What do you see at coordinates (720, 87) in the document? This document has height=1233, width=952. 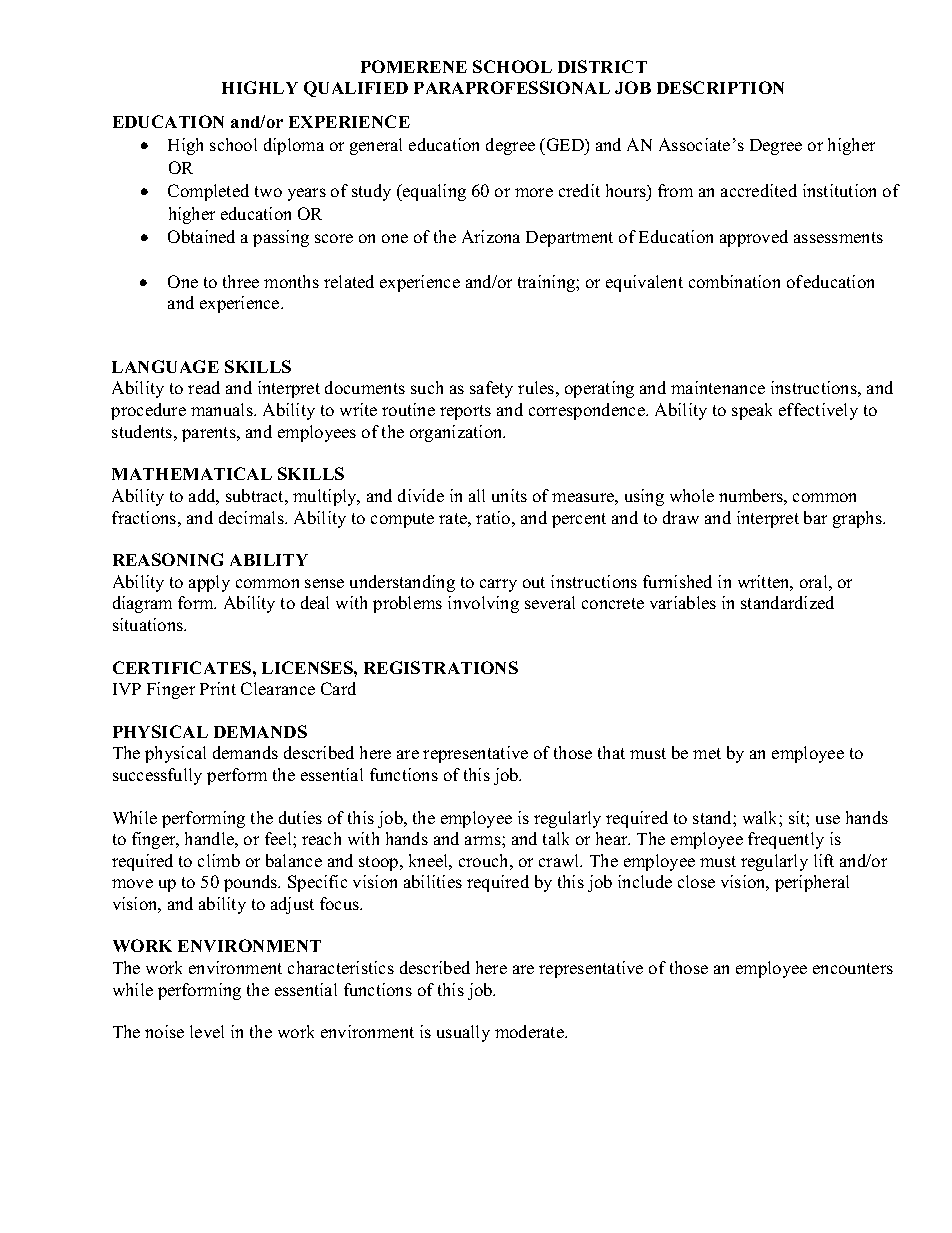 I see `DESCRIPTION` at bounding box center [720, 87].
